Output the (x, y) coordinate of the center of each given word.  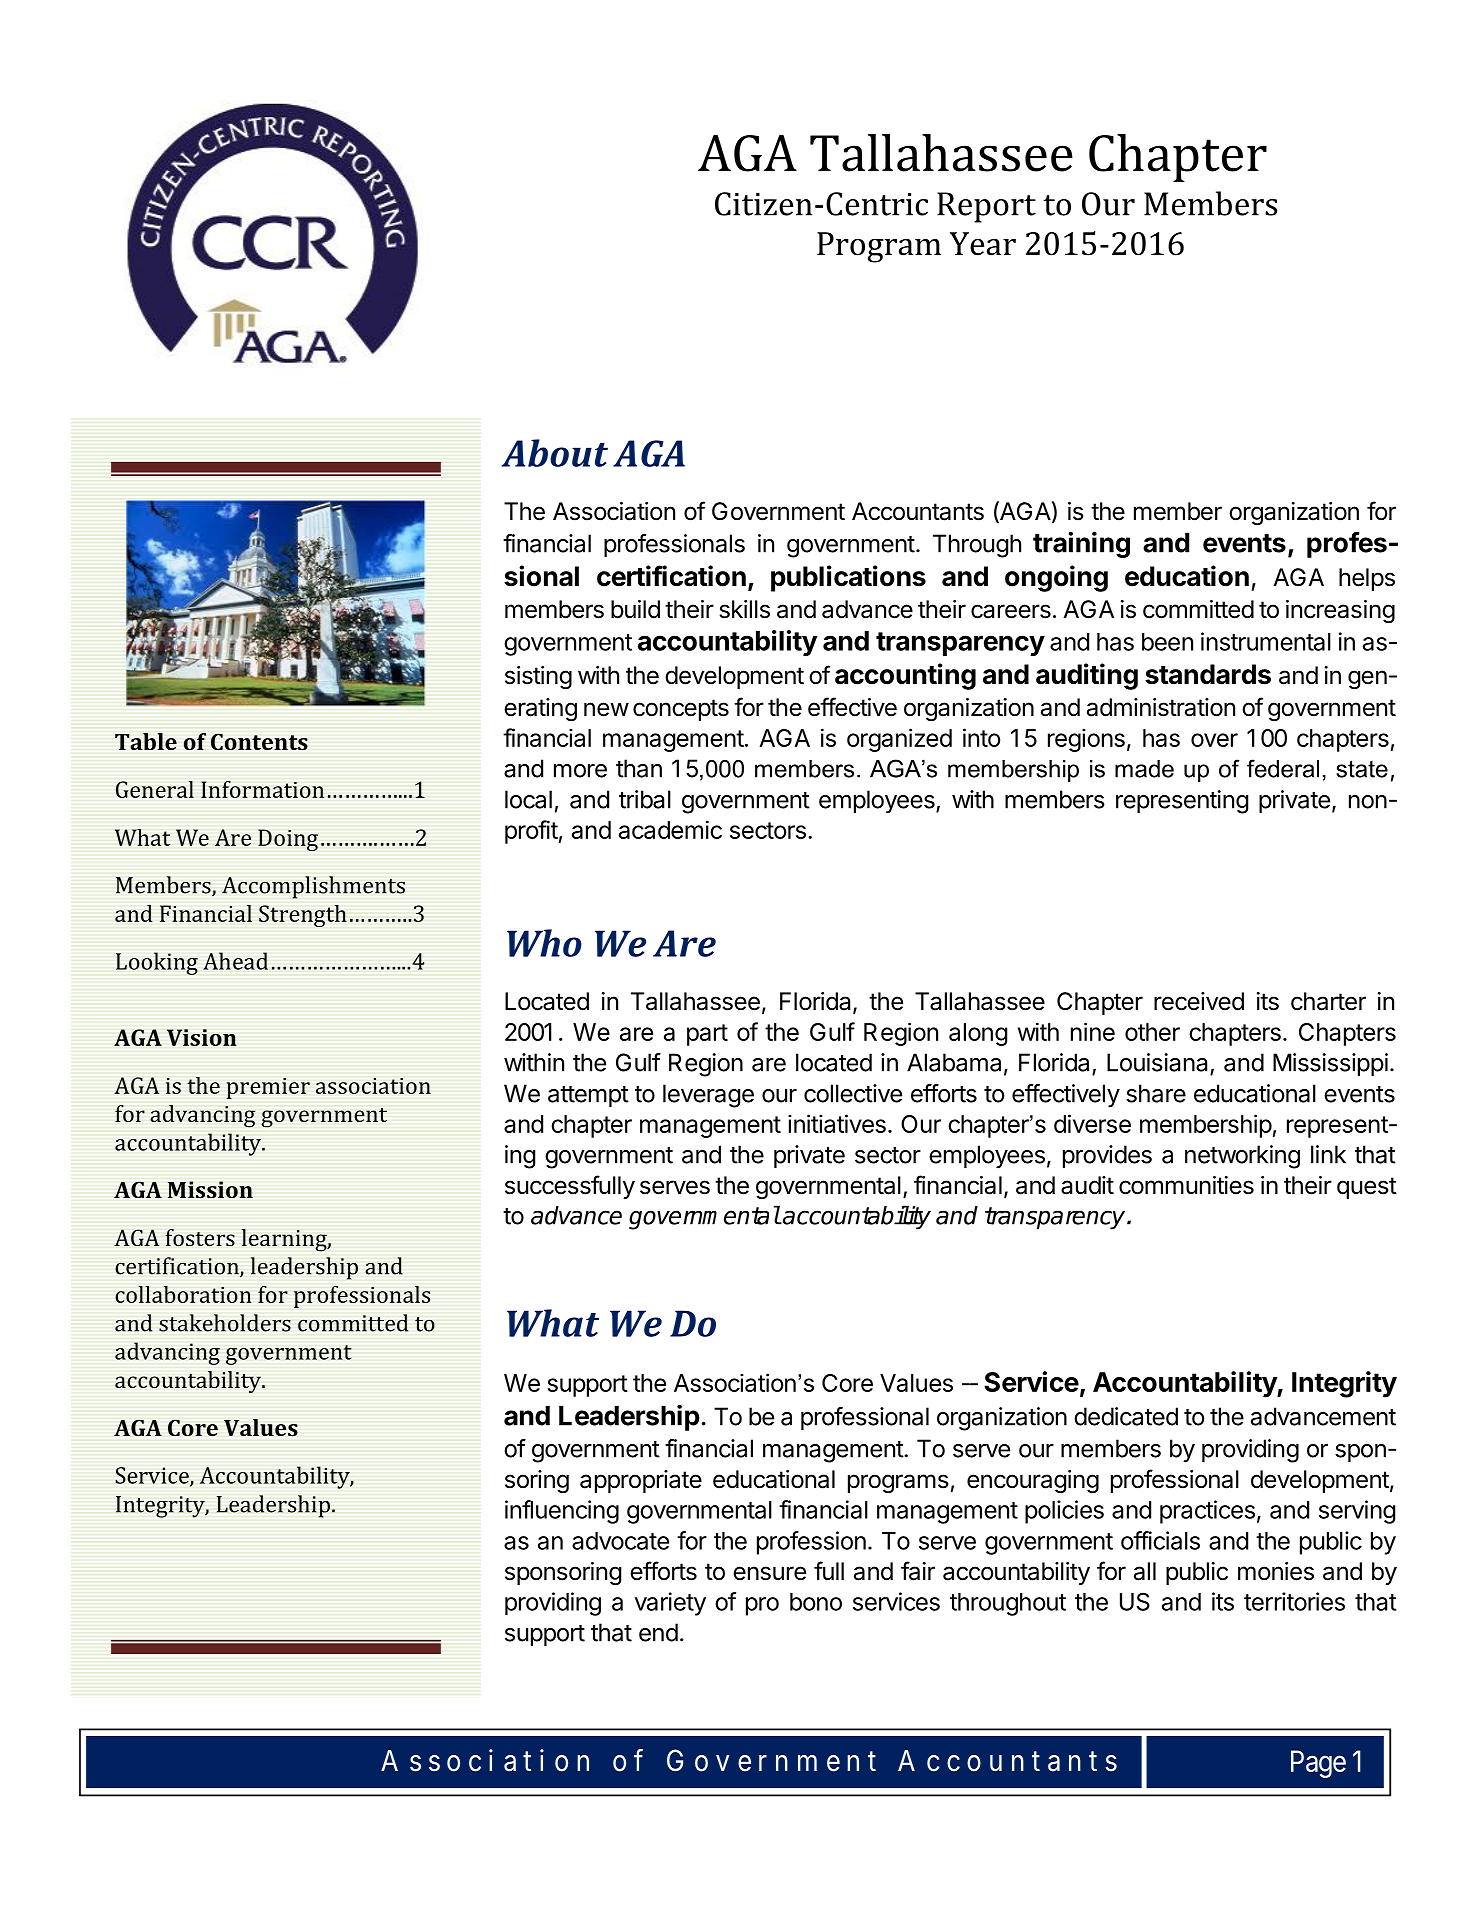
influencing (562, 1512)
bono (816, 1602)
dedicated (1126, 1416)
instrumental (1266, 641)
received (1199, 1001)
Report (986, 207)
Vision (201, 1037)
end (658, 1632)
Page (1318, 1764)
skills (744, 609)
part (707, 1035)
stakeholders (225, 1323)
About (555, 453)
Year (983, 244)
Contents (259, 741)
